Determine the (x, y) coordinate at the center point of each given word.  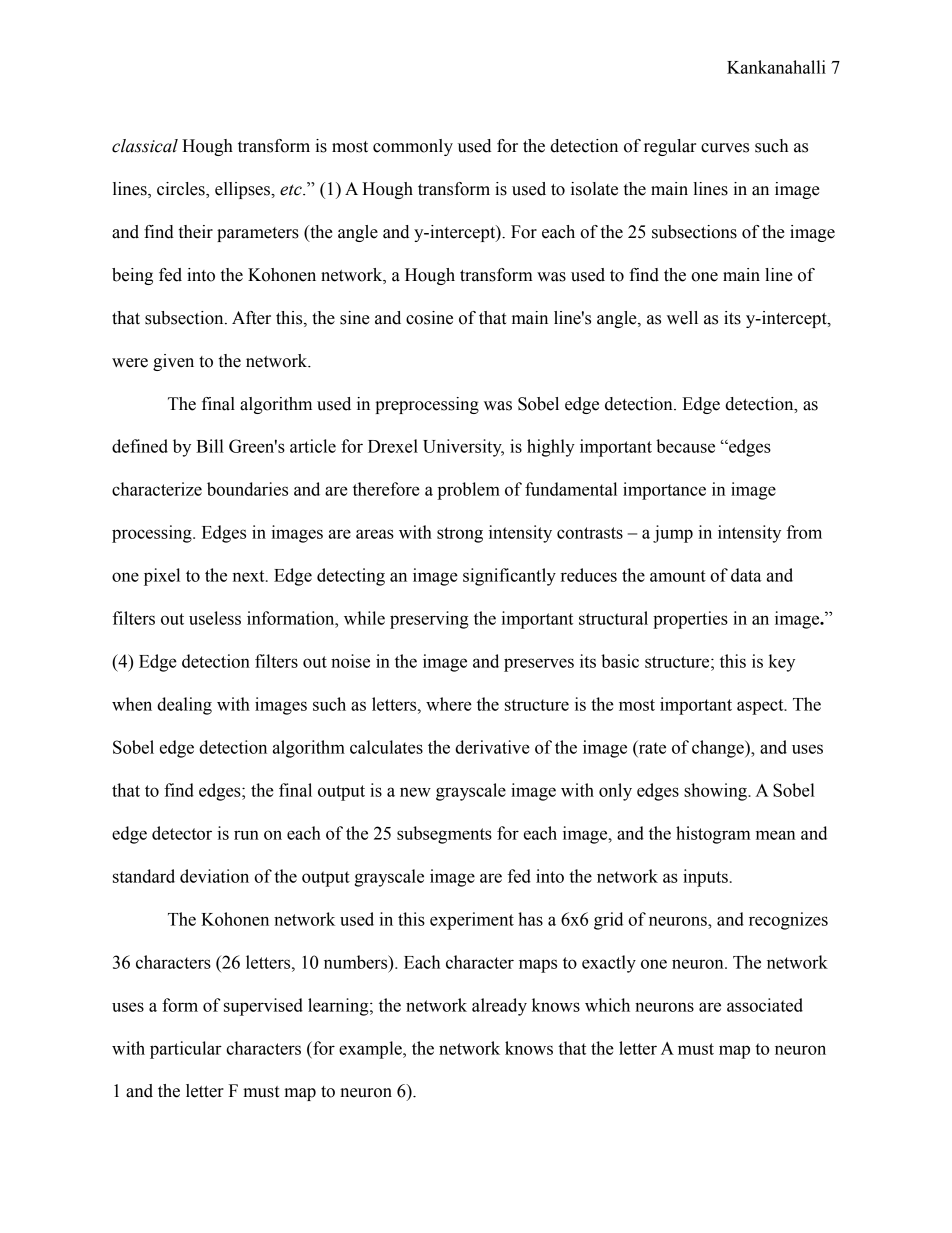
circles (182, 190)
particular (186, 1050)
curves (725, 148)
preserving (429, 620)
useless (215, 618)
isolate (594, 189)
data (746, 575)
